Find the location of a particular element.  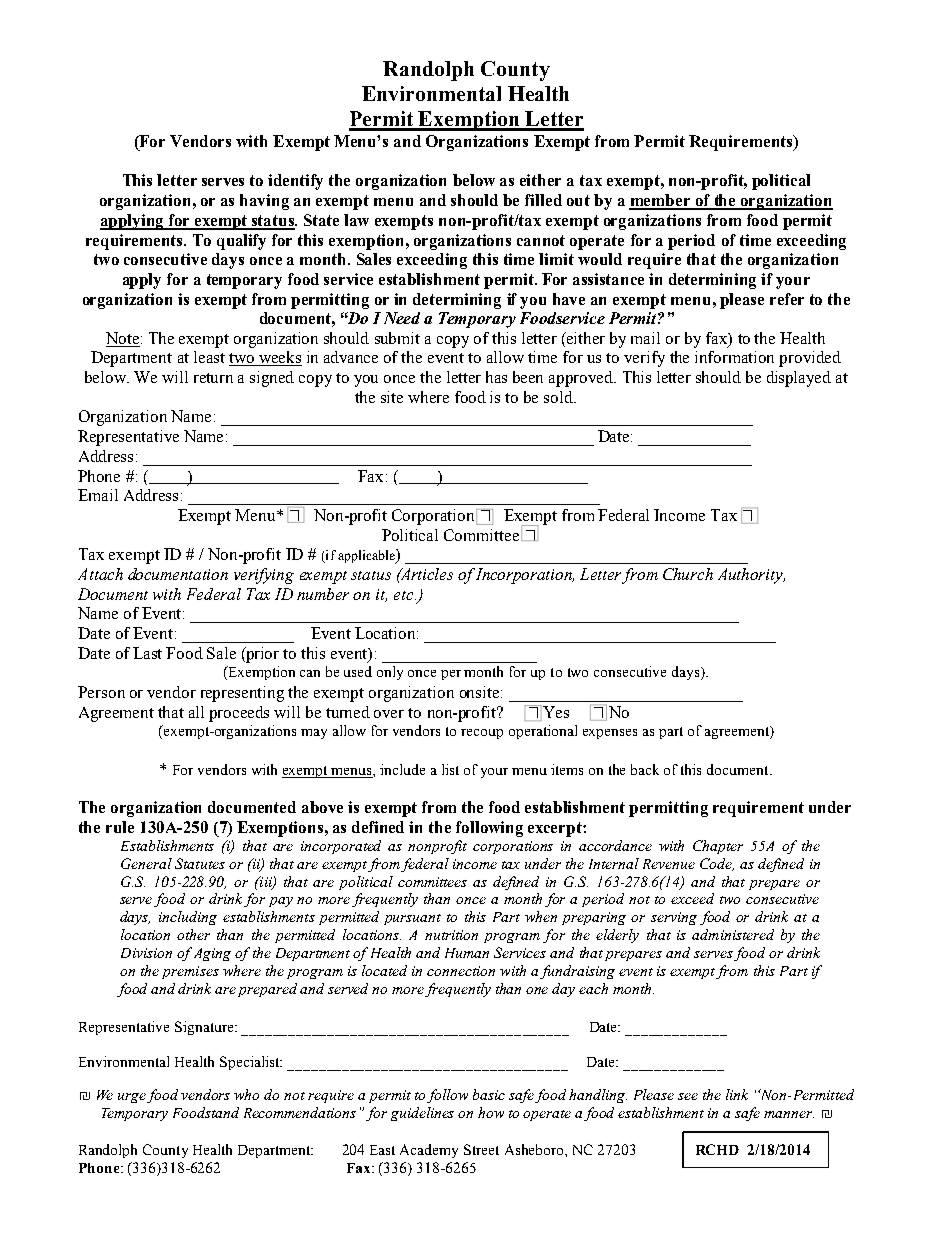

qualify is located at coordinates (241, 242).
